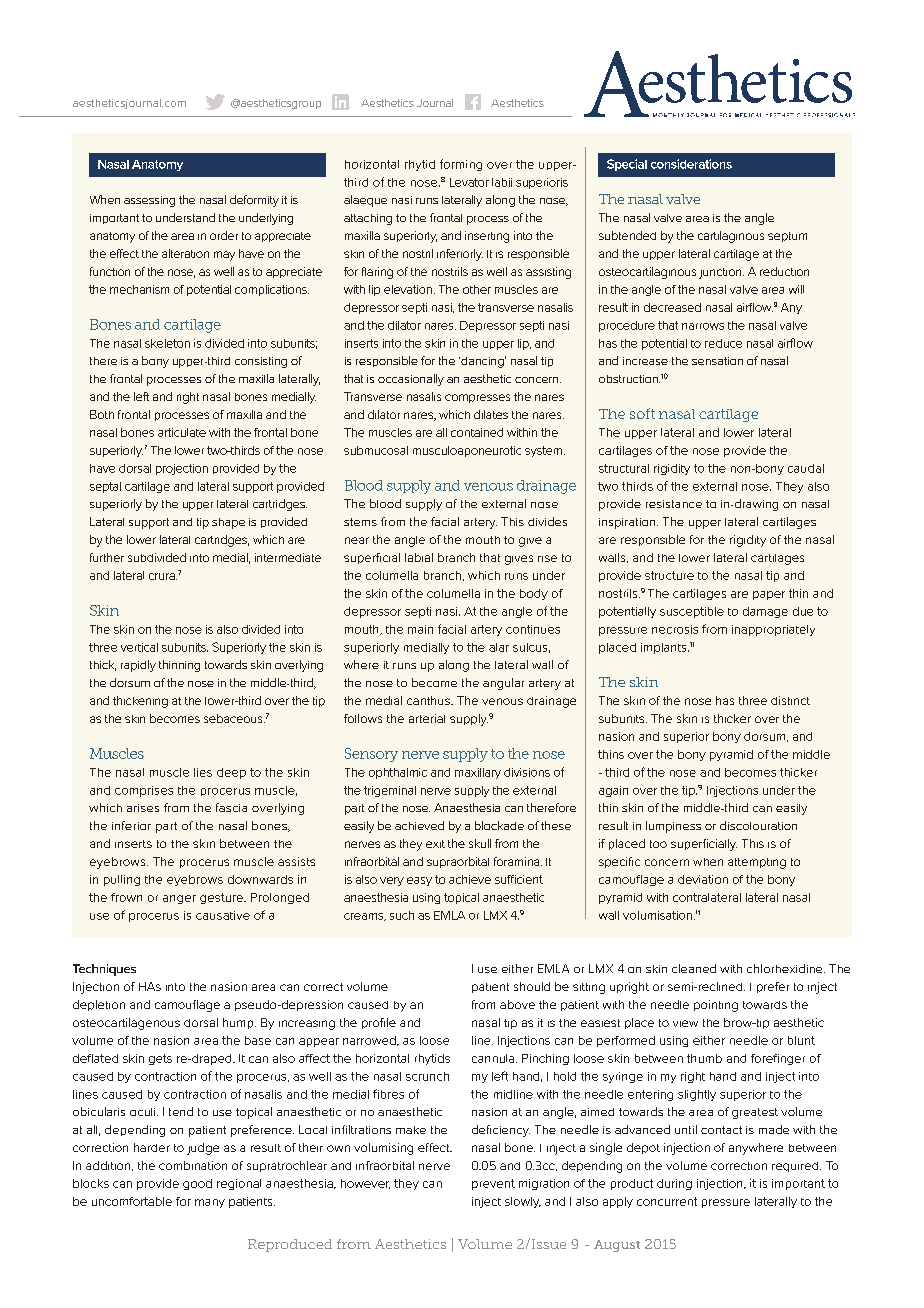 The height and width of the document is (1308, 924). What do you see at coordinates (182, 432) in the document?
I see `articulate` at bounding box center [182, 432].
